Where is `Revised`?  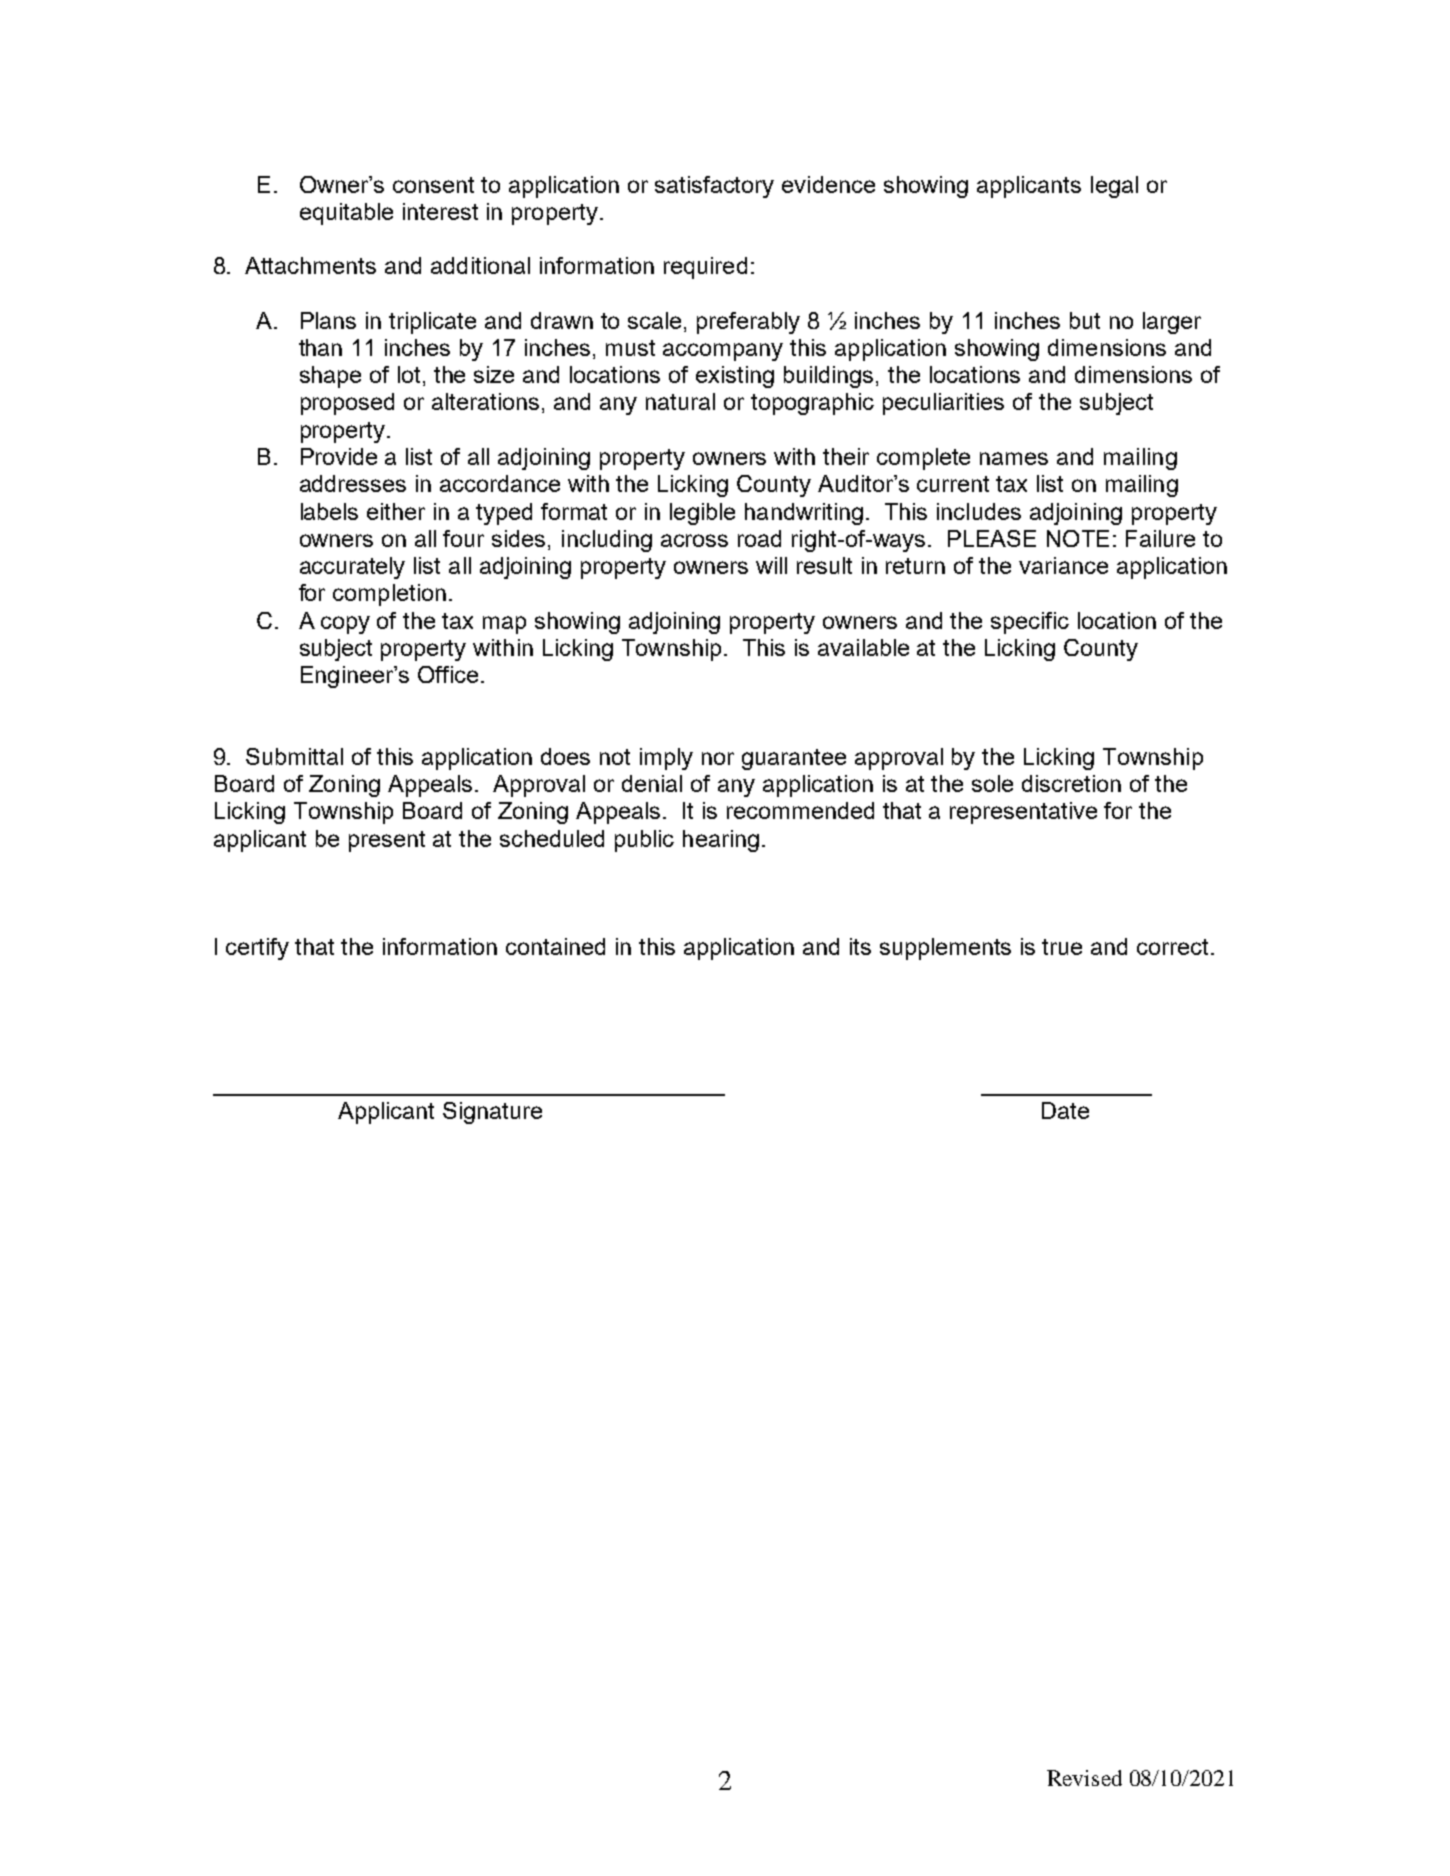
Revised is located at coordinates (1084, 1778).
